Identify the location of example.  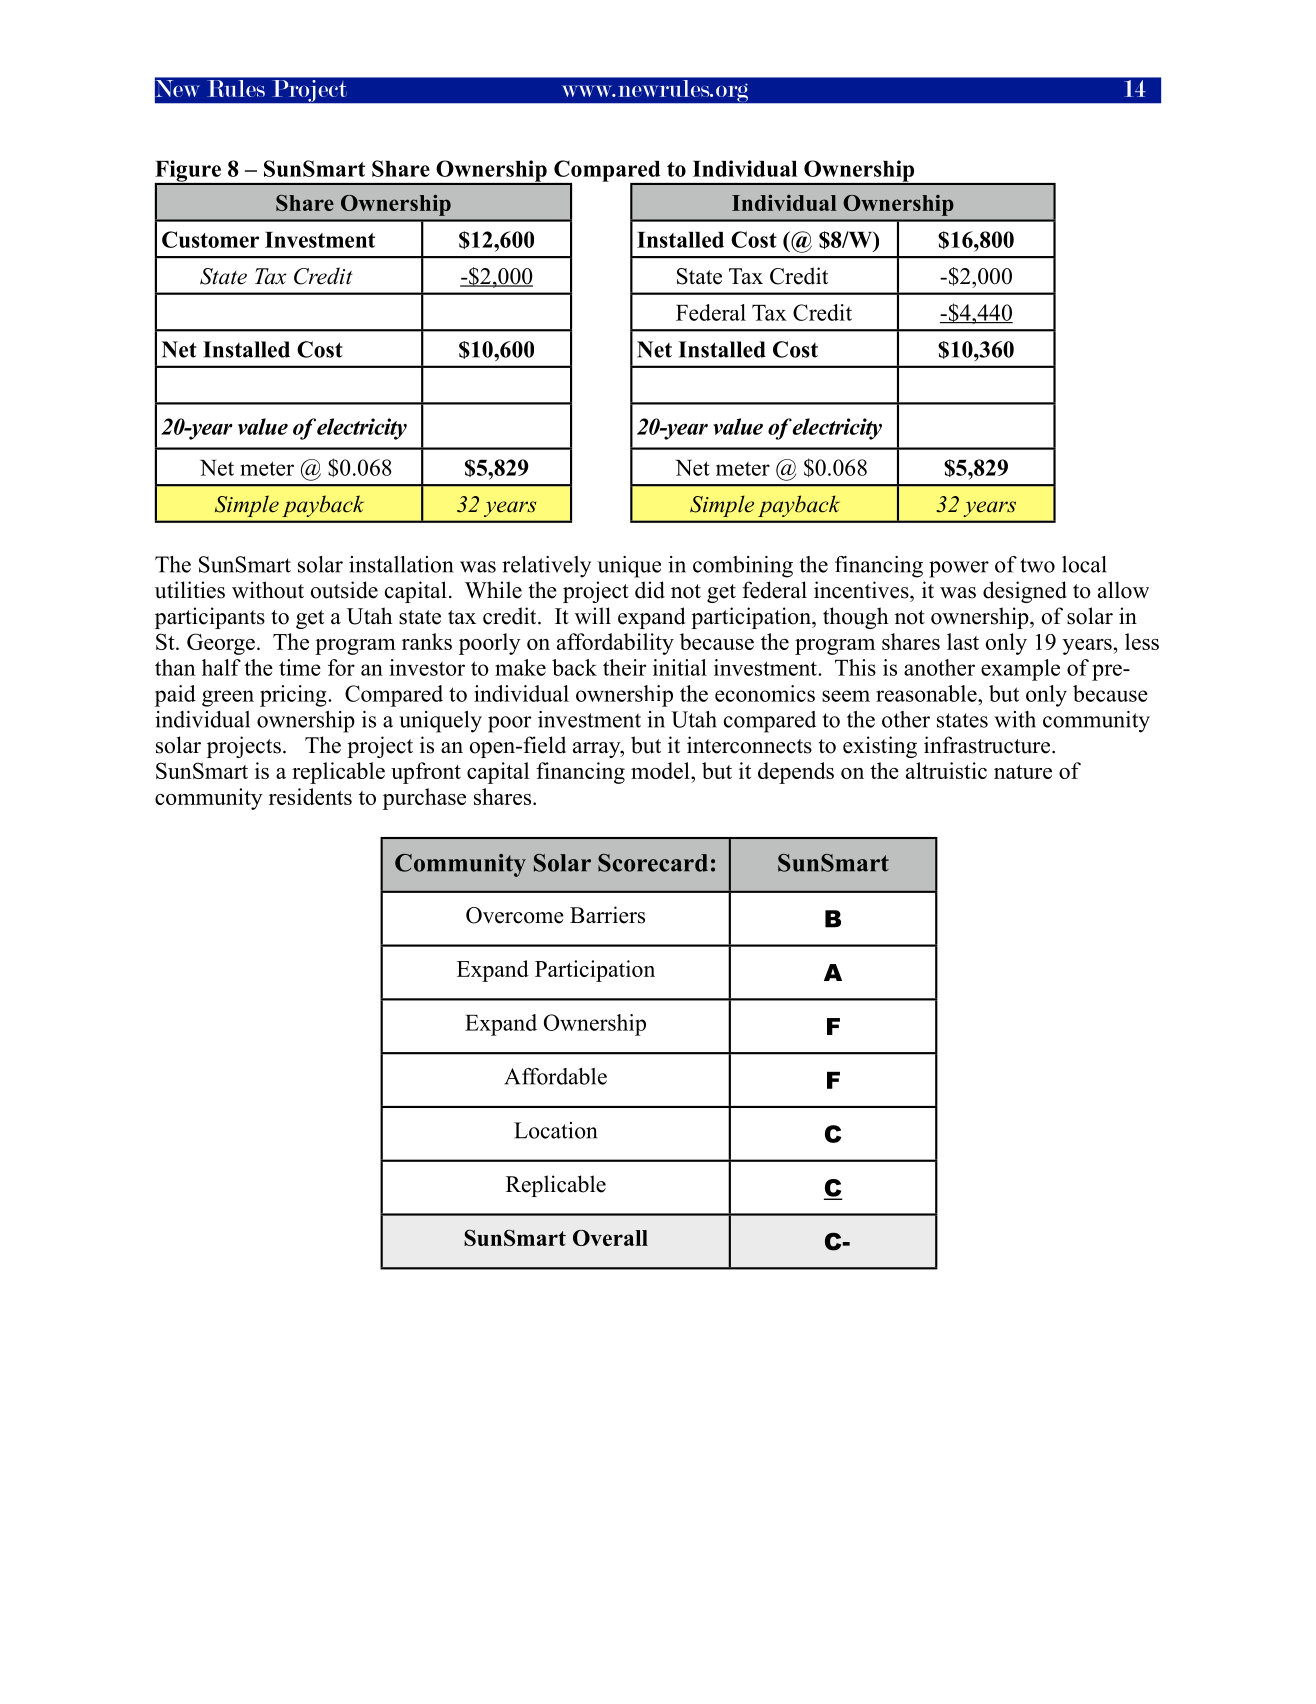
(1020, 670).
